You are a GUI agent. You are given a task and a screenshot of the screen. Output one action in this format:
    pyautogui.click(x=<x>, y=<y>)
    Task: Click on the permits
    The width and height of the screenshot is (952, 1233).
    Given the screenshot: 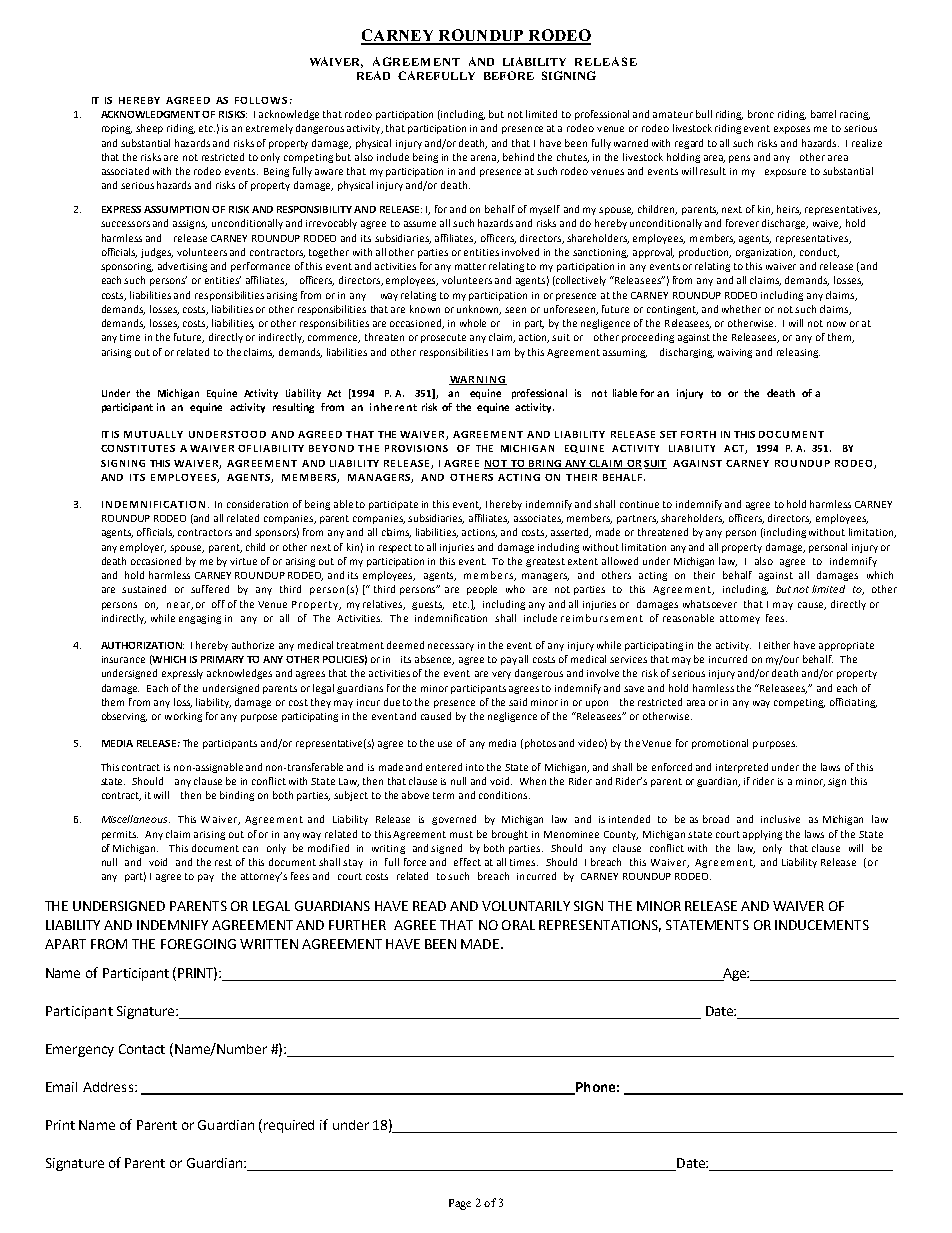 What is the action you would take?
    pyautogui.click(x=120, y=835)
